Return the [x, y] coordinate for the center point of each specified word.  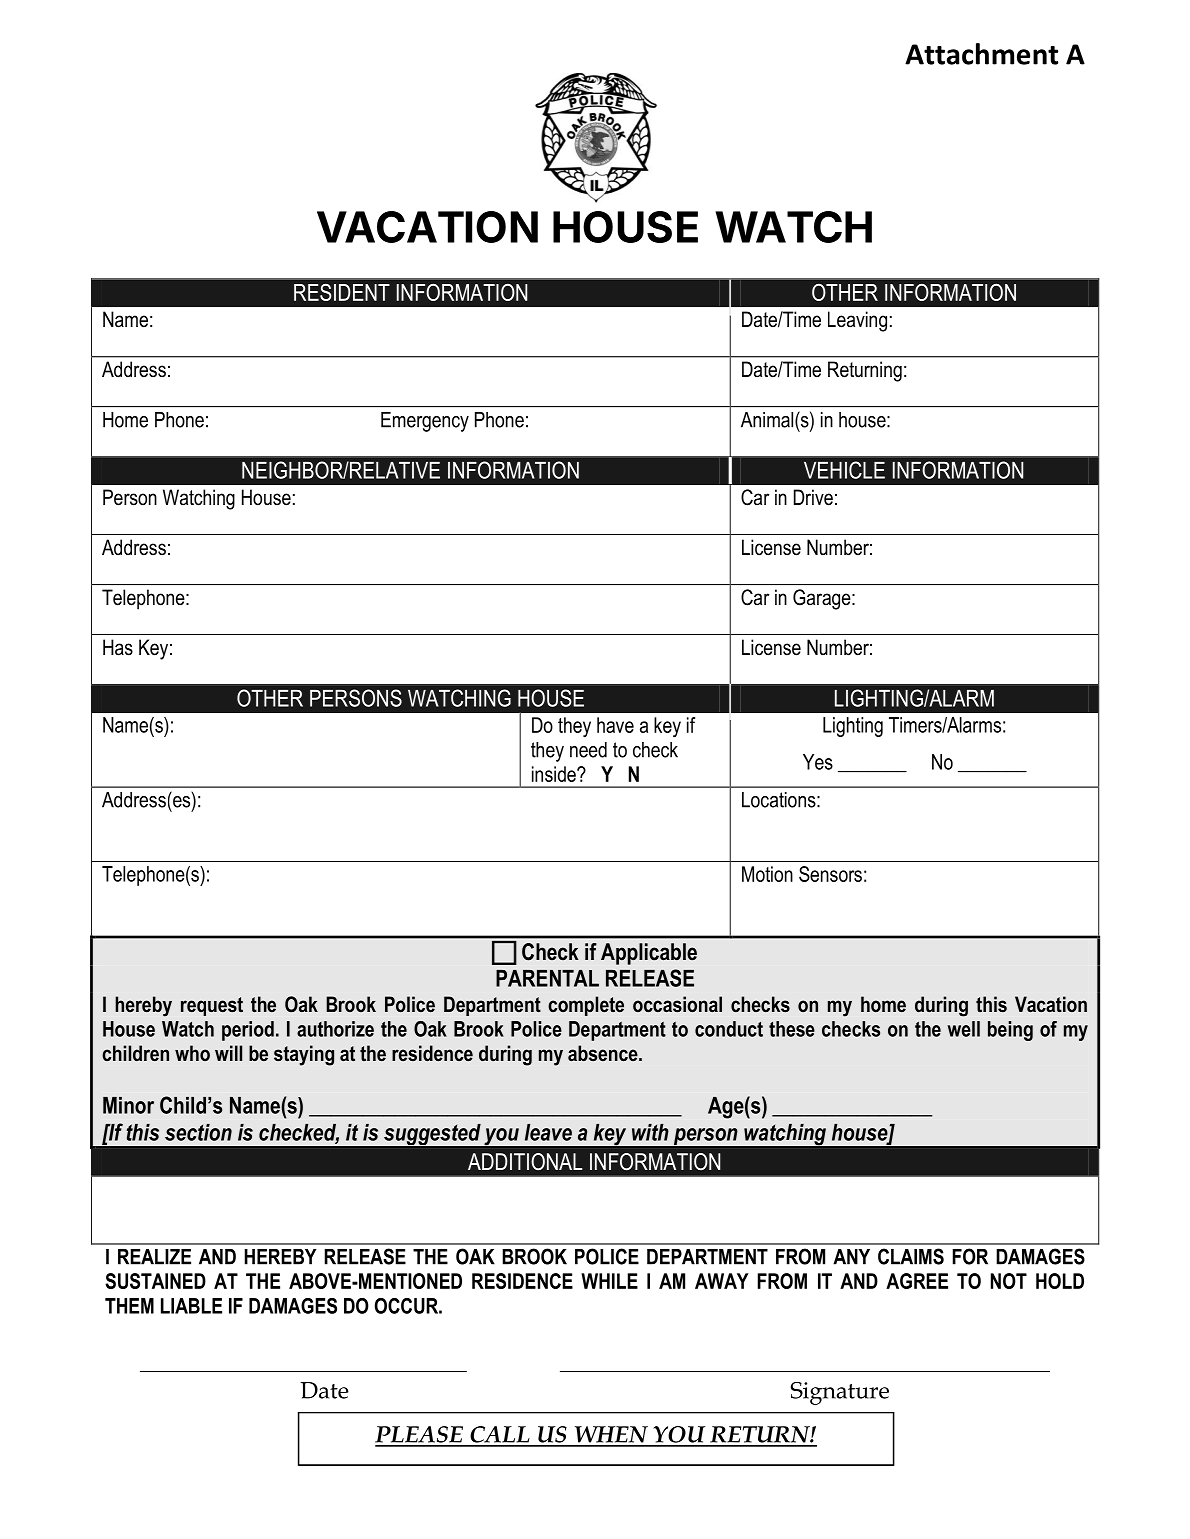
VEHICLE [844, 470]
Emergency [425, 422]
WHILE [609, 1281]
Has [118, 647]
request [212, 1006]
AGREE [917, 1281]
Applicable [649, 954]
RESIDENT [342, 292]
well [963, 1029]
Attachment [981, 54]
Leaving [857, 321]
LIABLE [191, 1306]
